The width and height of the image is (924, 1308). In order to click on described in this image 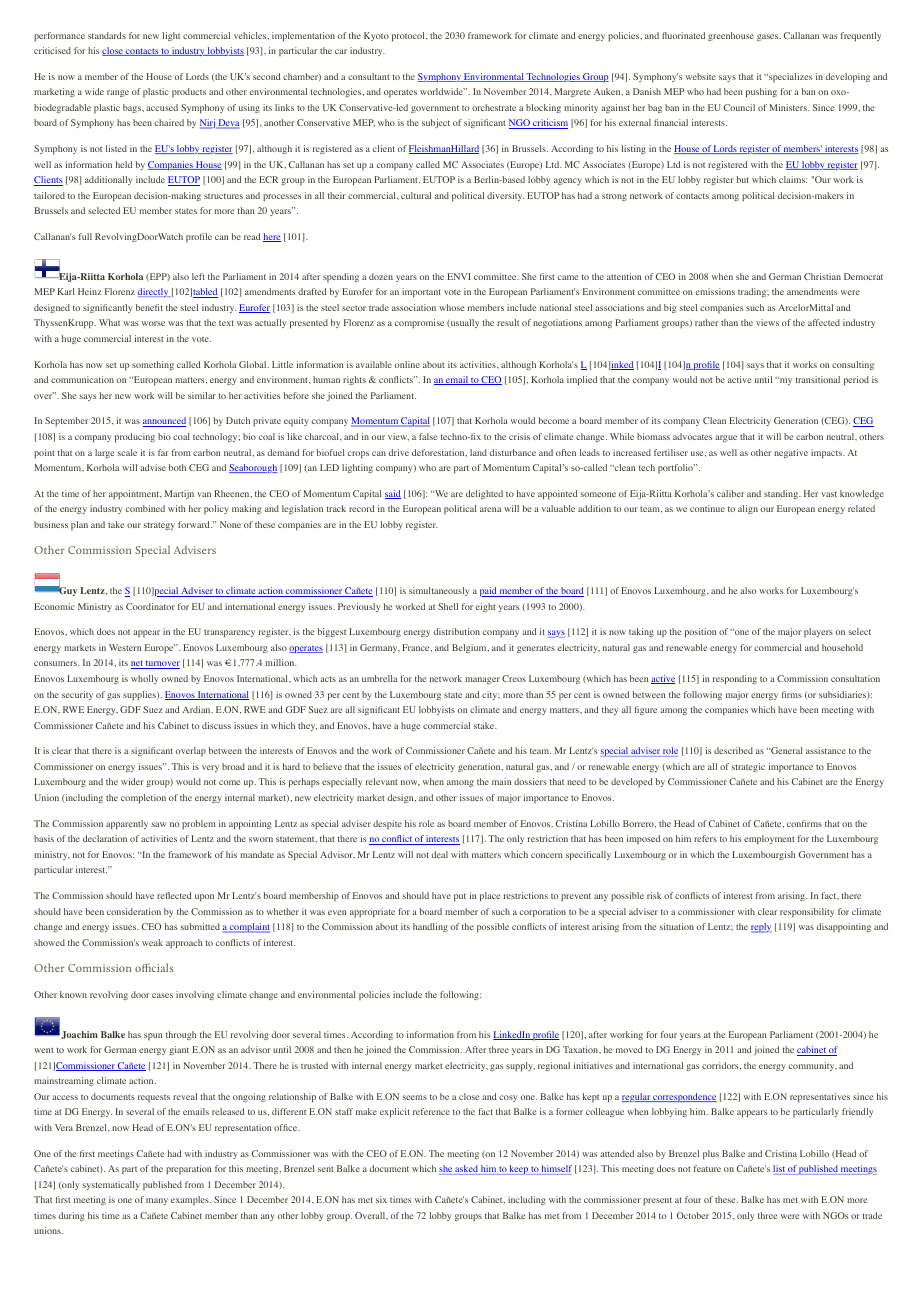, I will do `click(733, 750)`.
